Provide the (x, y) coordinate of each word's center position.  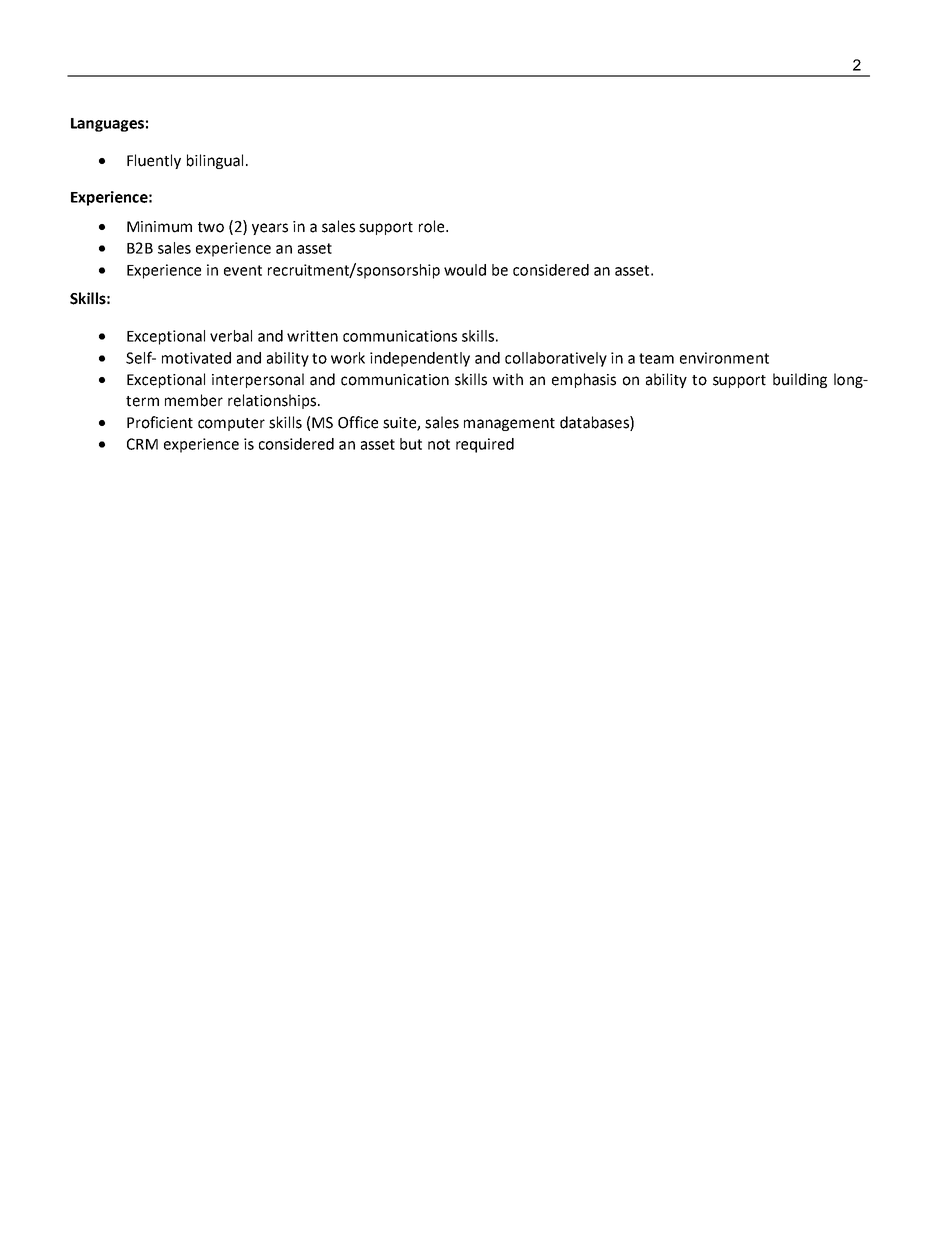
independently (420, 359)
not (439, 444)
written (312, 336)
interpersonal (258, 380)
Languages (107, 125)
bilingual (215, 161)
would (465, 270)
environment (724, 358)
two (211, 227)
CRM (142, 444)
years (270, 229)
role (433, 226)
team (656, 358)
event (243, 270)
